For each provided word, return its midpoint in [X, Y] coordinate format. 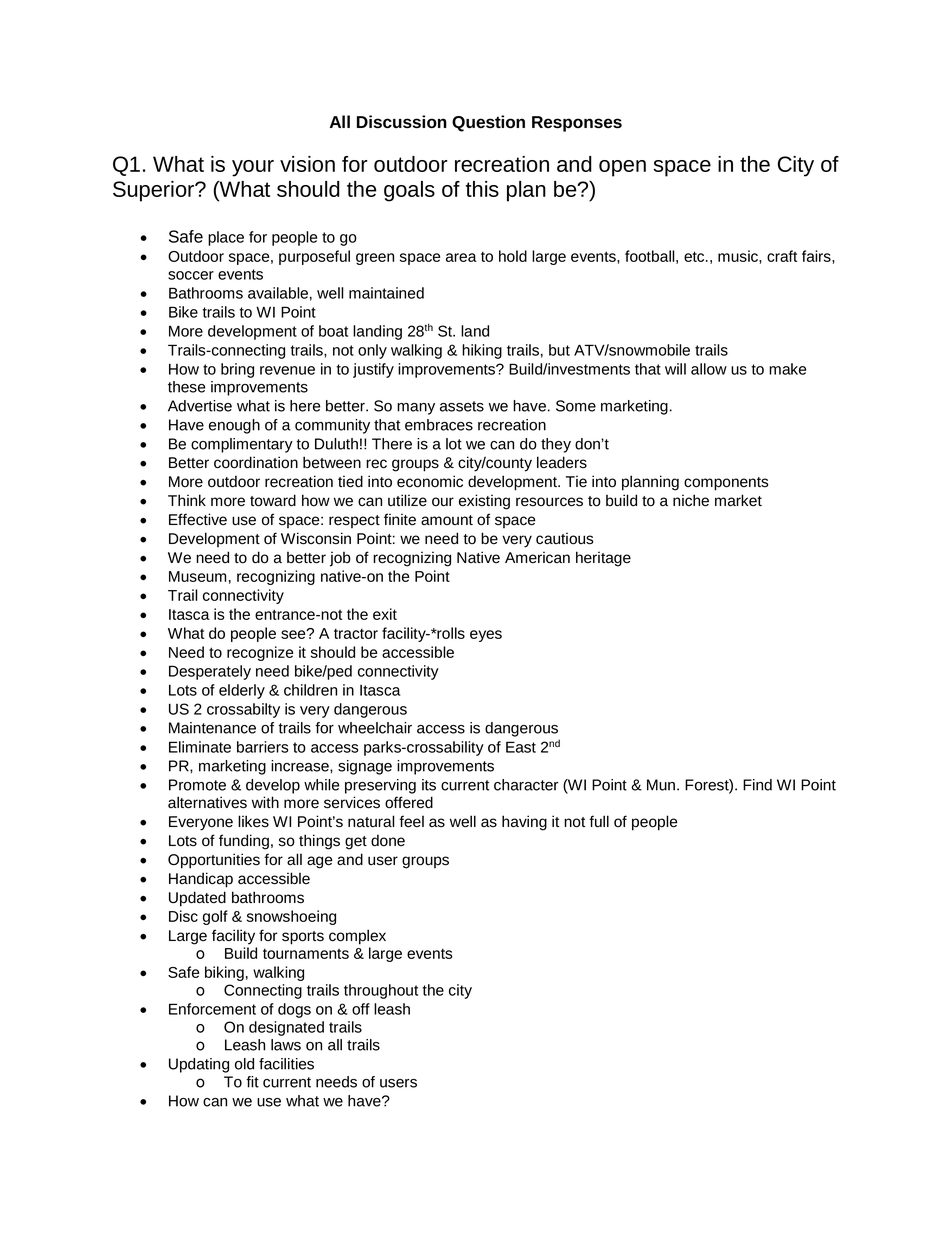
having [524, 823]
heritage [603, 559]
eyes [486, 636]
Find [757, 785]
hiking [482, 351]
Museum [197, 576]
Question [488, 123]
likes [253, 821]
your [253, 168]
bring [237, 370]
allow [709, 369]
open [622, 168]
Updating [199, 1065]
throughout [381, 991]
